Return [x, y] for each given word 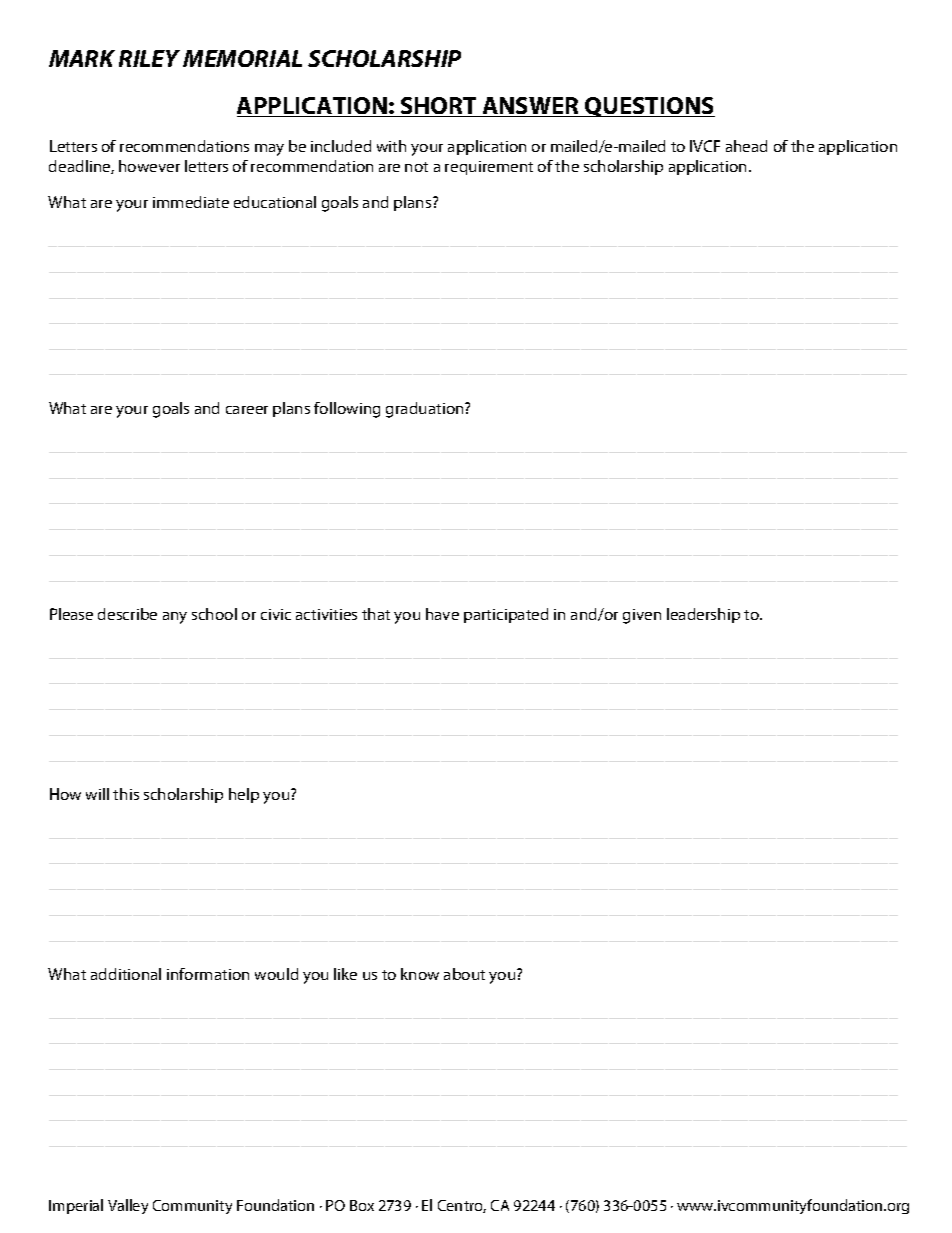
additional [126, 974]
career [247, 410]
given [642, 616]
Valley [128, 1206]
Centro [462, 1206]
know [420, 974]
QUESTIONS [649, 107]
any [175, 618]
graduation [426, 410]
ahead [746, 146]
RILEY [149, 58]
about [464, 974]
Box [362, 1205]
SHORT [439, 107]
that [376, 614]
